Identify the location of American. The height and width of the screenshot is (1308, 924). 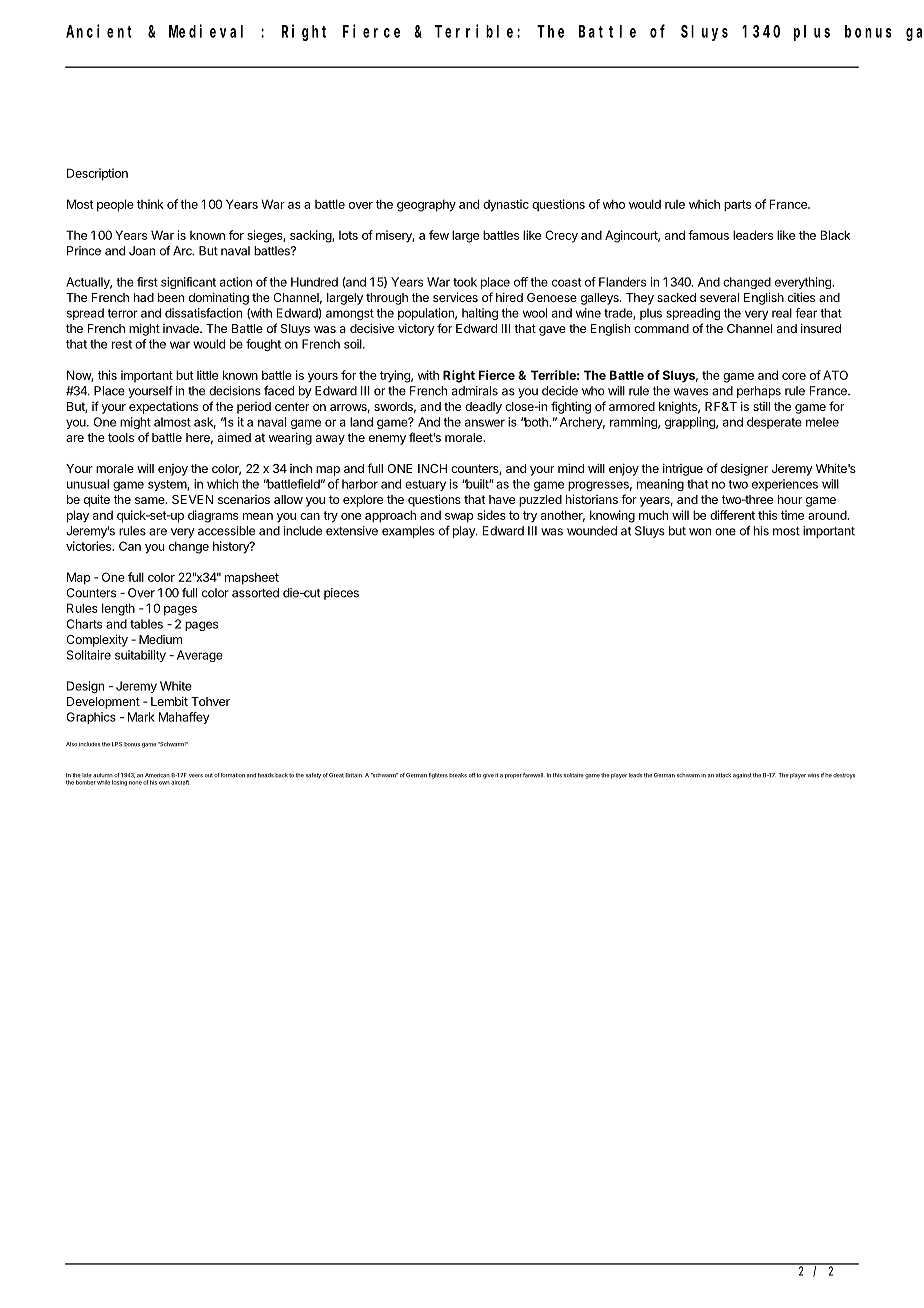
(157, 775).
